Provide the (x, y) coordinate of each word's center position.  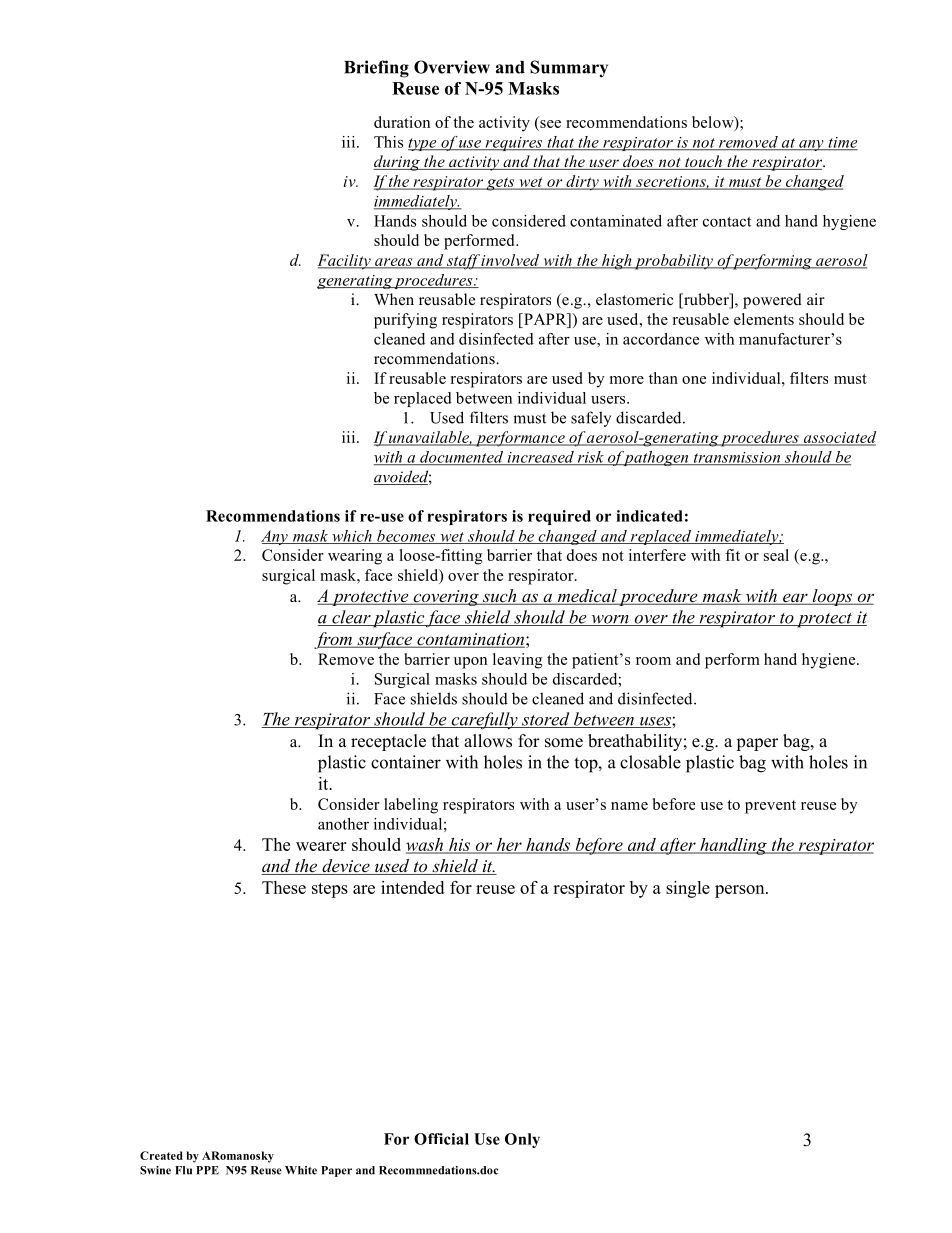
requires (514, 144)
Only (522, 1140)
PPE (207, 1170)
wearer (321, 846)
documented (461, 458)
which (352, 537)
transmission (737, 458)
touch (703, 162)
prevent (770, 807)
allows (488, 741)
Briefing (376, 69)
